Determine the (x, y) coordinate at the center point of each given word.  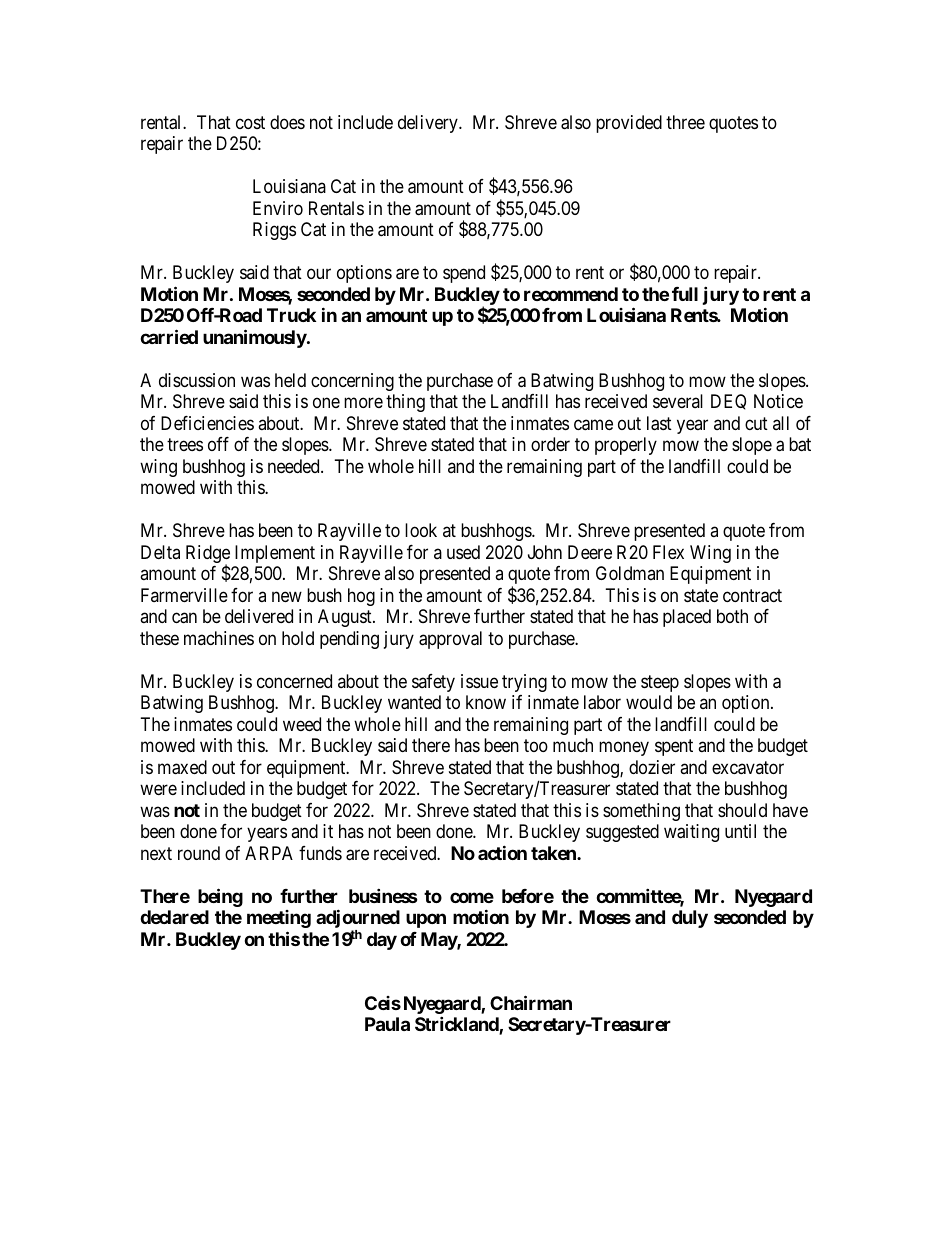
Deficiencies (207, 423)
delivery (429, 124)
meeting (279, 919)
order (550, 444)
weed (302, 724)
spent (674, 747)
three (685, 122)
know (486, 702)
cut (756, 423)
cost (250, 122)
